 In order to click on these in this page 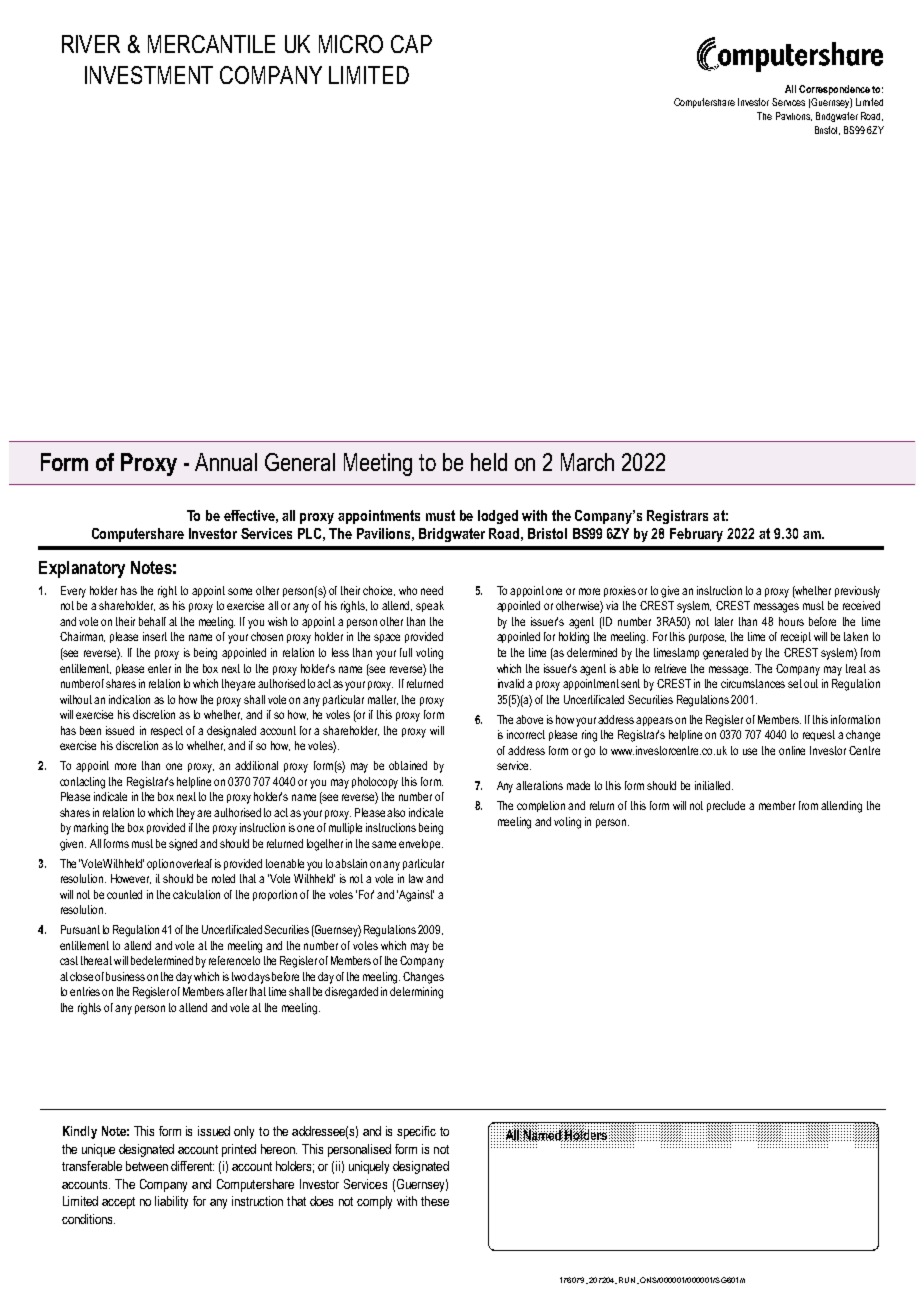, I will do `click(435, 1201)`.
